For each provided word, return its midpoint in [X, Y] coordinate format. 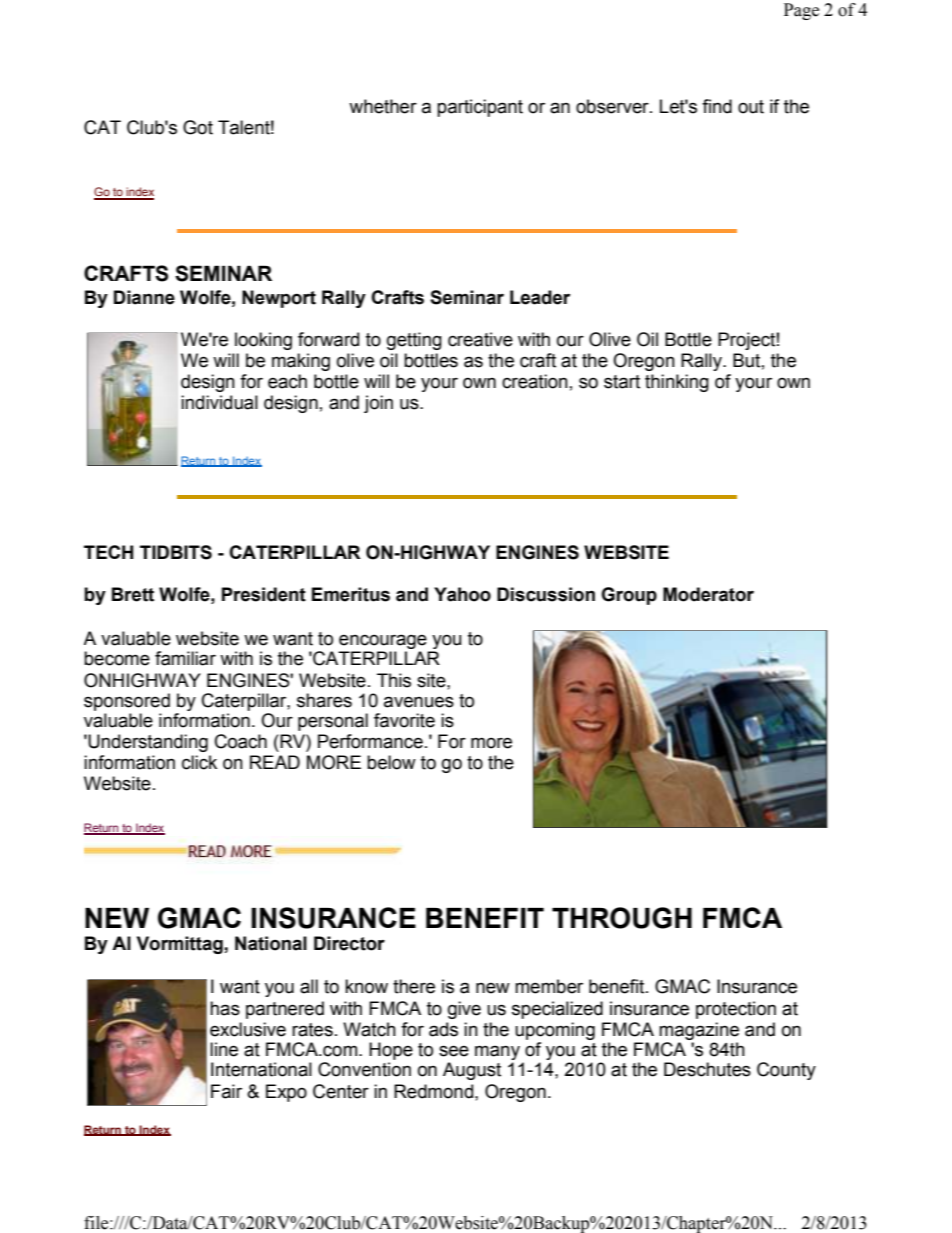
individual [219, 402]
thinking [677, 383]
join [378, 404]
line [224, 1049]
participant [480, 108]
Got [198, 127]
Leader [540, 297]
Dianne [144, 297]
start [622, 382]
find [717, 106]
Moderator [708, 594]
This [394, 680]
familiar [185, 658]
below [391, 762]
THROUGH [622, 918]
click [199, 762]
